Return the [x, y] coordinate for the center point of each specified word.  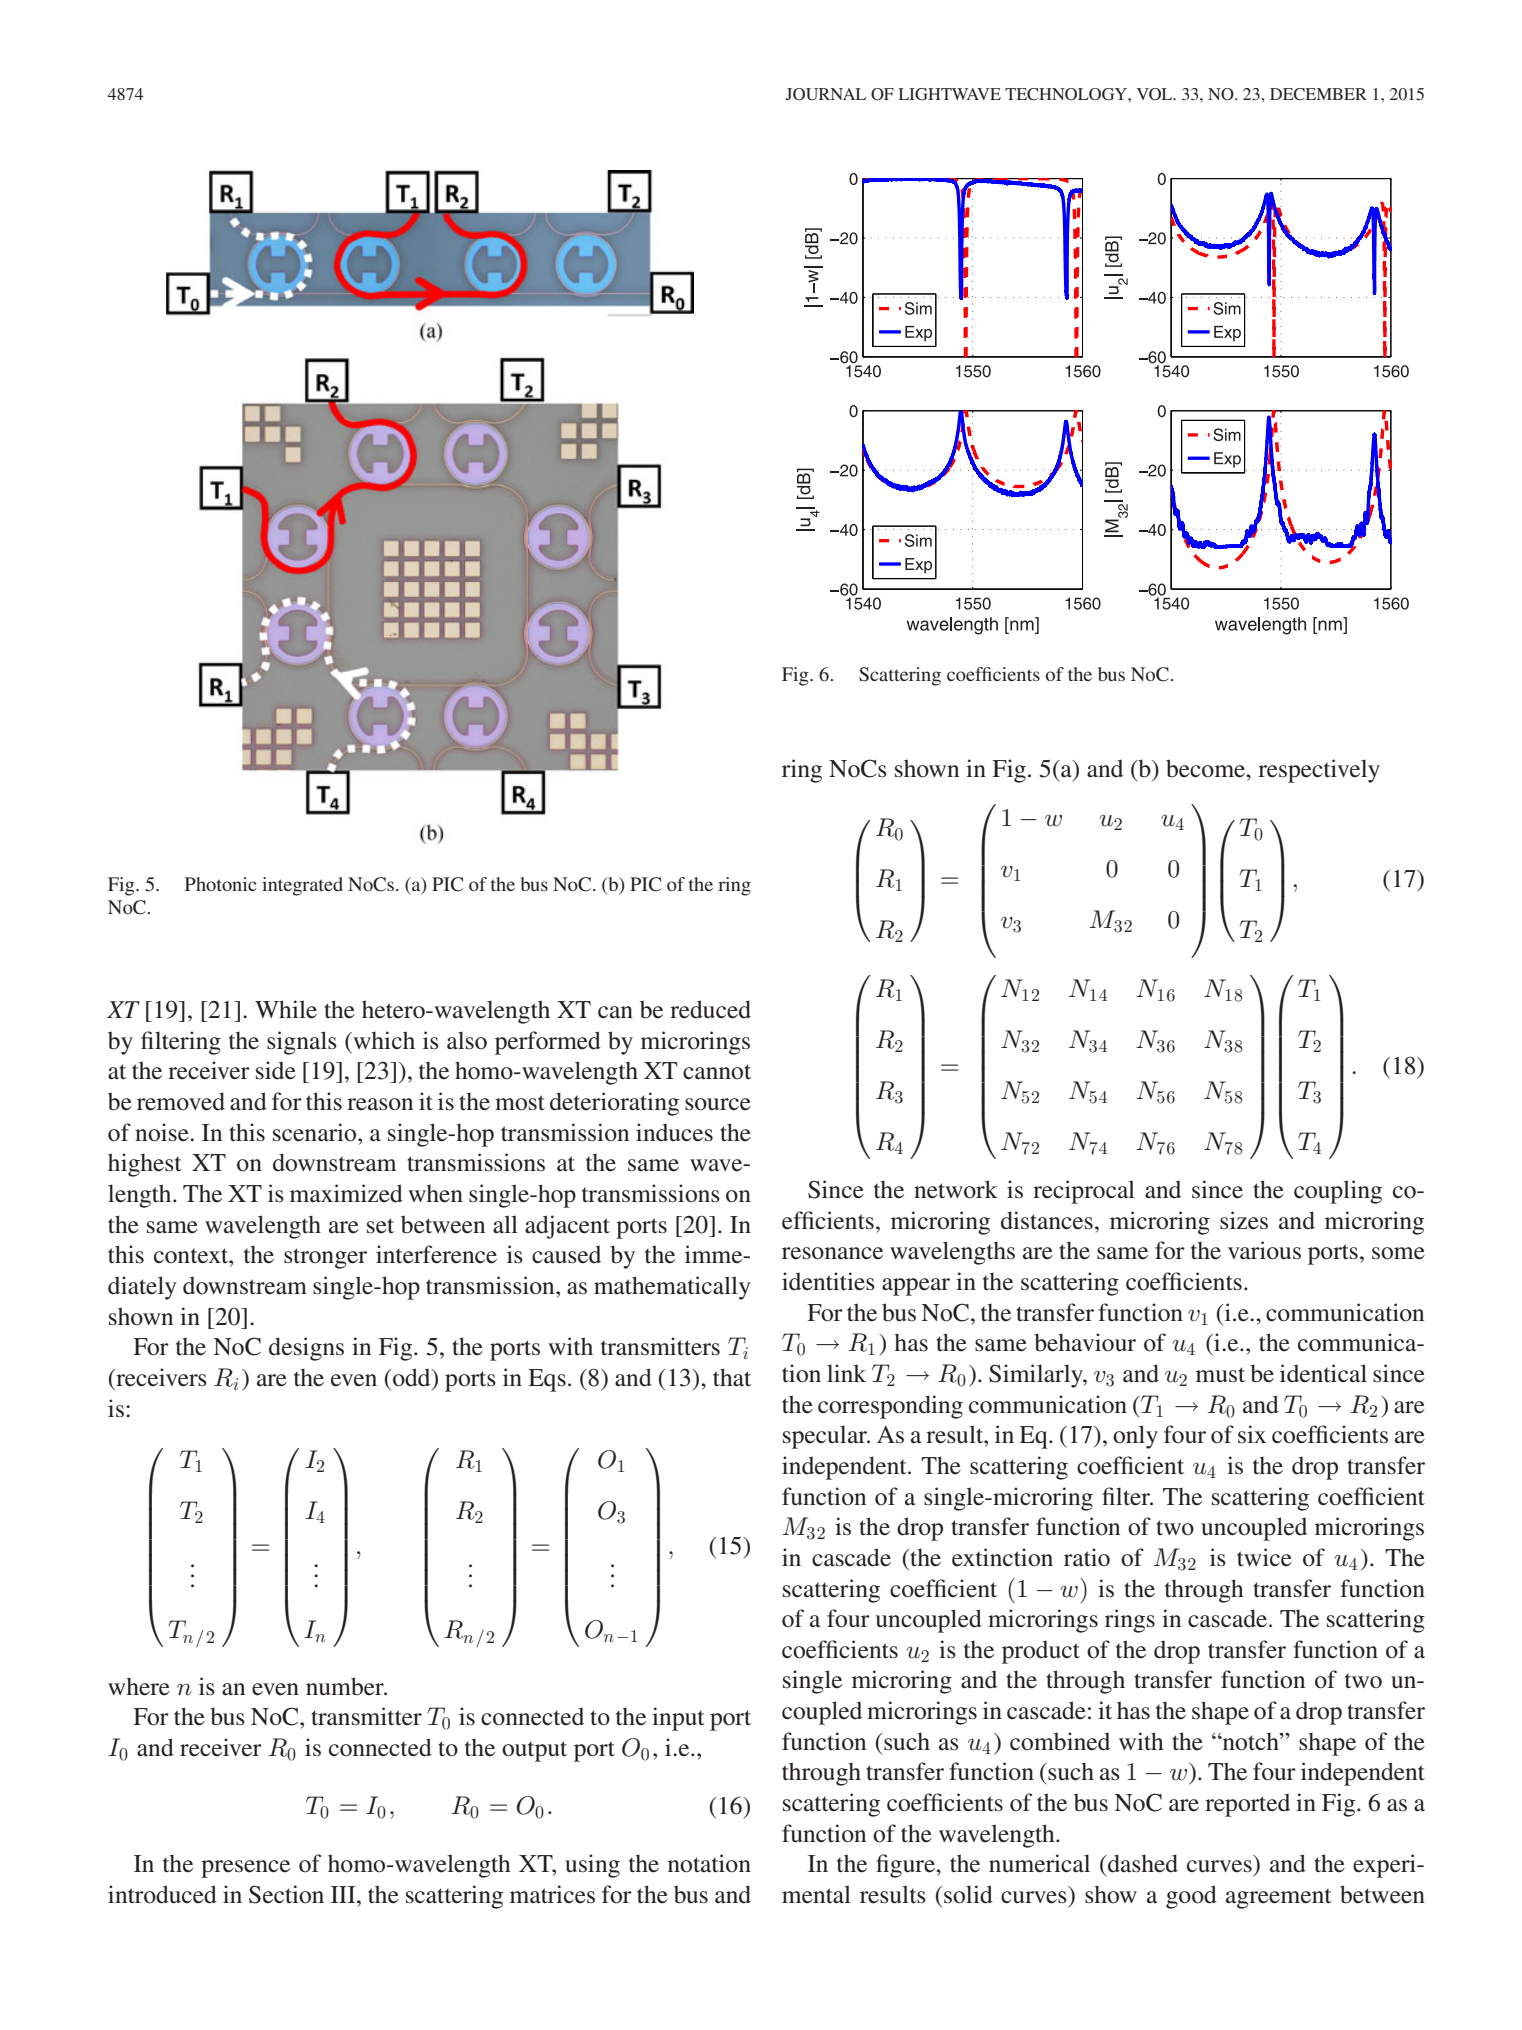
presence [245, 1869]
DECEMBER [1318, 94]
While [286, 1009]
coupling [1338, 1192]
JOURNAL [826, 94]
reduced [710, 1009]
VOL [1156, 94]
